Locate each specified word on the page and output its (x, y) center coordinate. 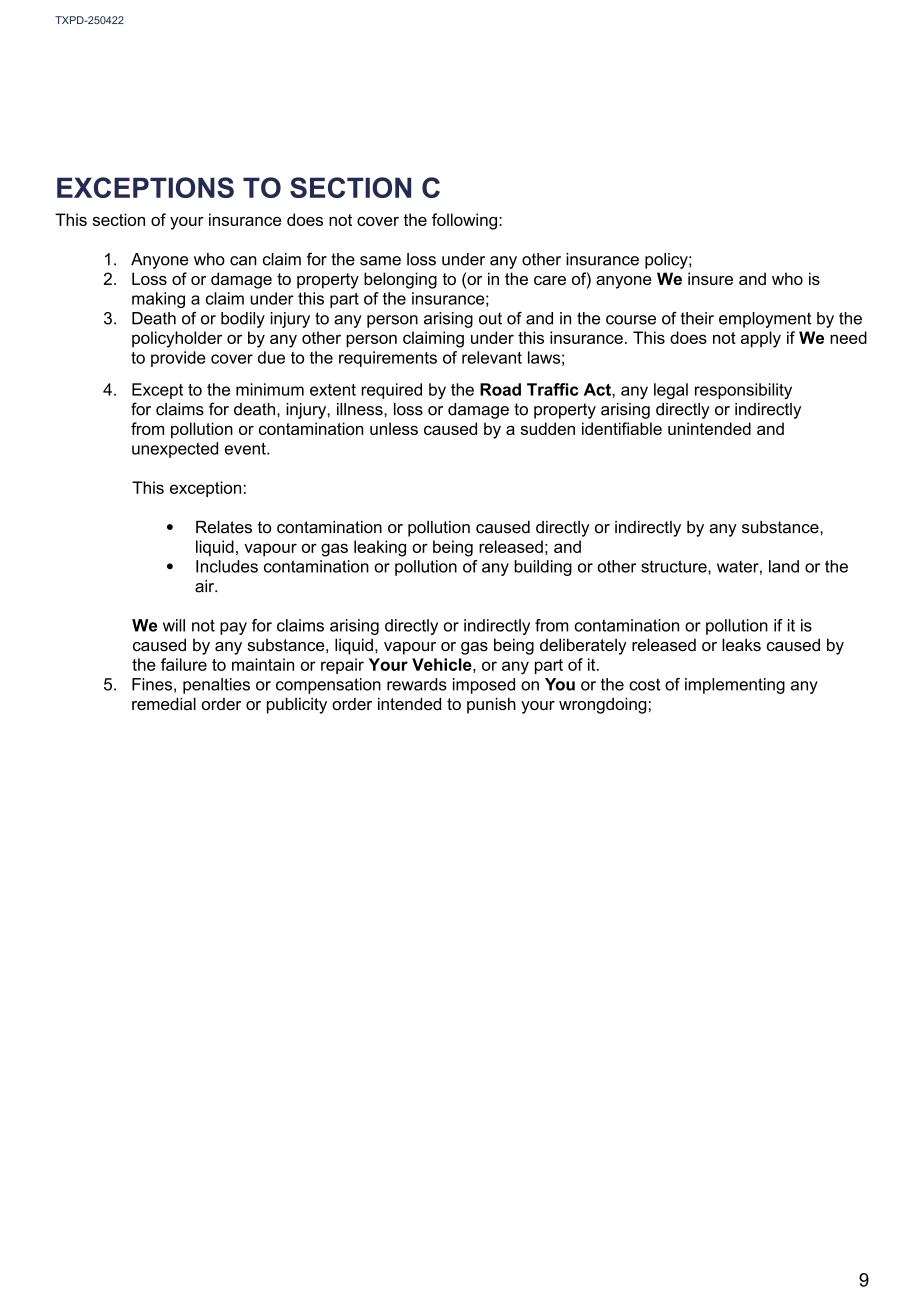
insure (710, 278)
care (550, 280)
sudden (548, 428)
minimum (270, 389)
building (543, 568)
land (784, 566)
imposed (484, 686)
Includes (227, 566)
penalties (216, 686)
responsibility (743, 391)
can (243, 261)
